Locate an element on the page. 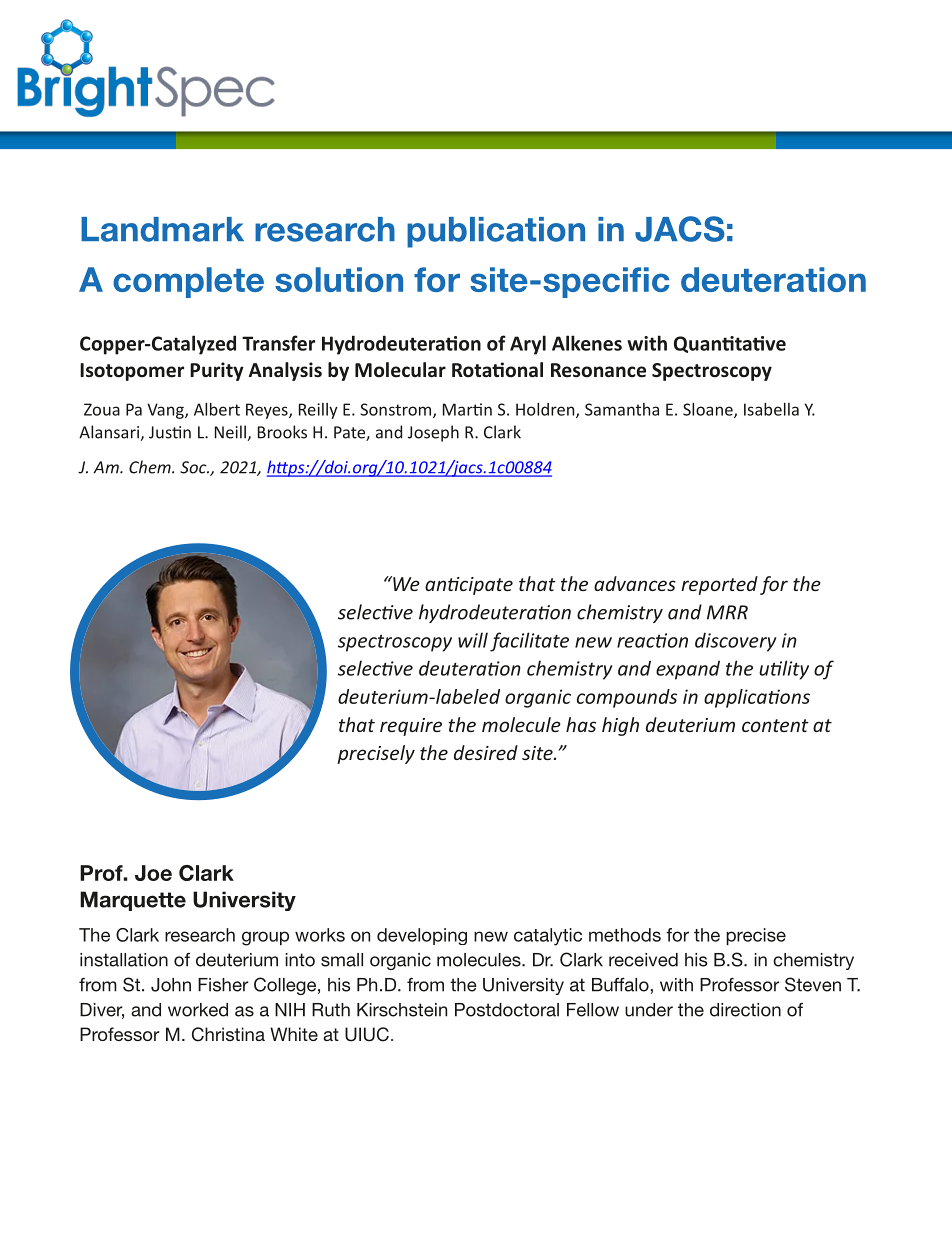 The height and width of the page is (1233, 952). Soc is located at coordinates (194, 467).
